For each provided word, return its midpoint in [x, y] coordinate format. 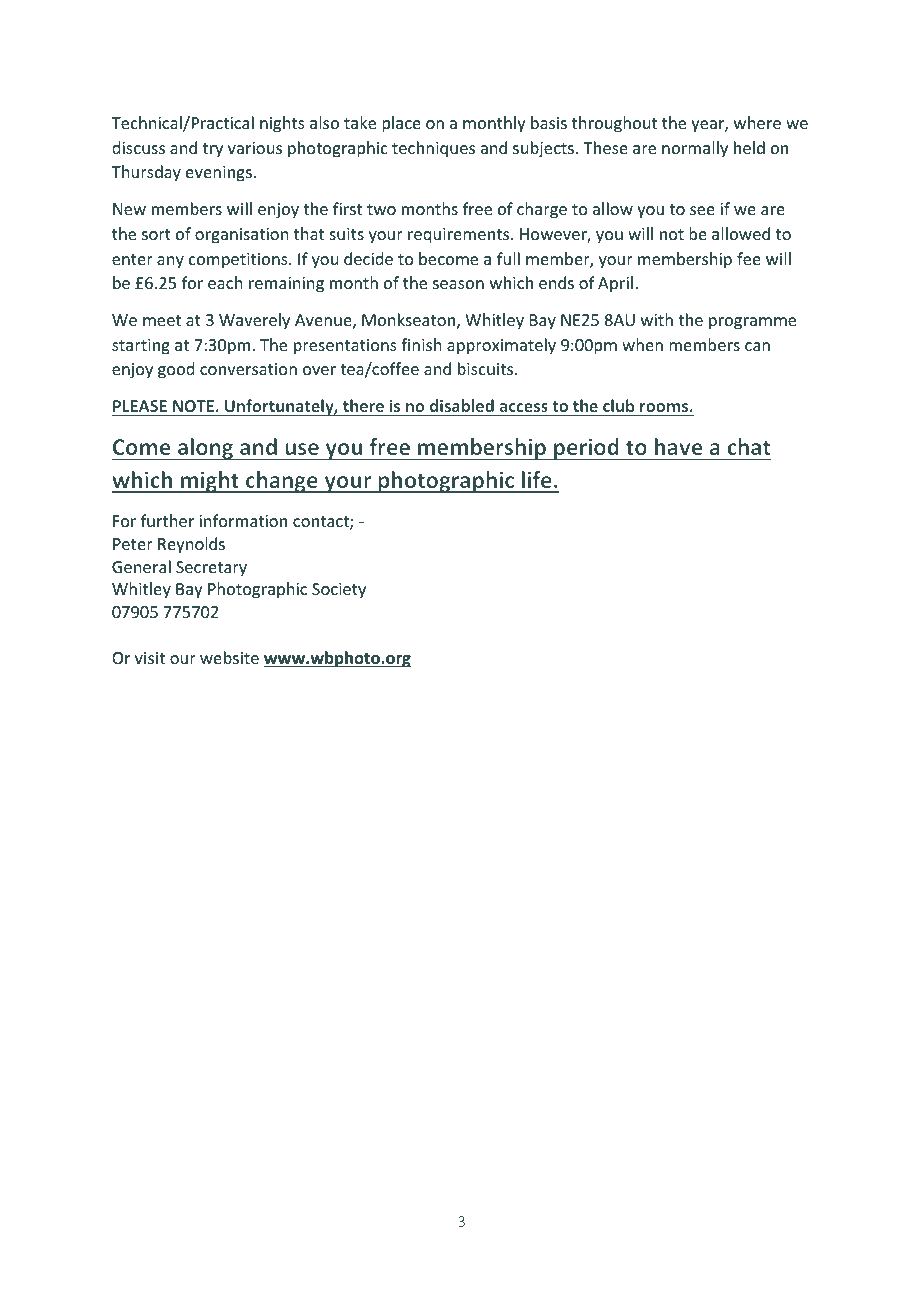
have [678, 446]
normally [695, 149]
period [586, 449]
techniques [433, 149]
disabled [462, 405]
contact [322, 523]
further [167, 520]
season [458, 284]
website [229, 657]
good [176, 370]
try [212, 150]
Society [339, 591]
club [618, 405]
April [615, 284]
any [170, 262]
